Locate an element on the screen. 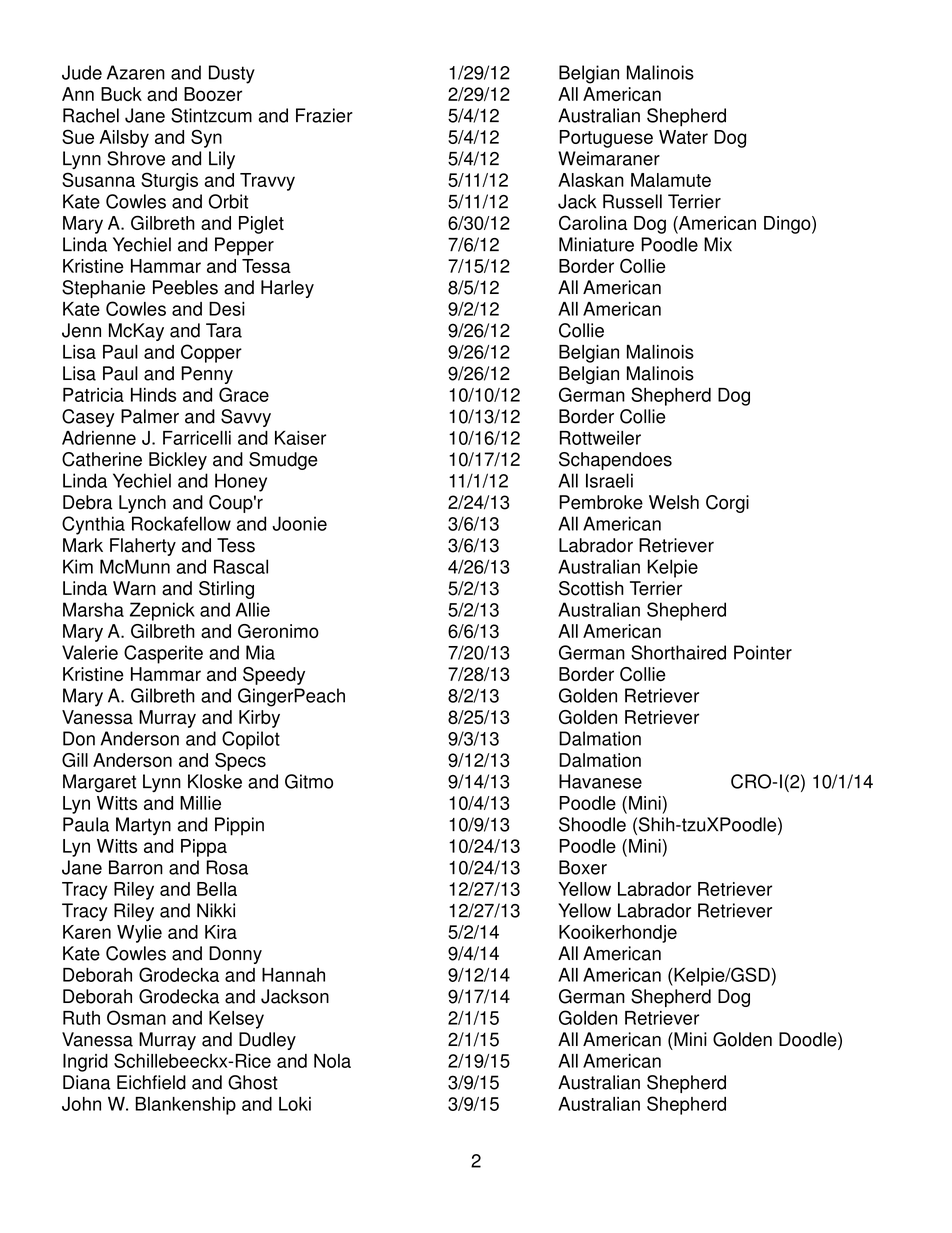  Frazier is located at coordinates (324, 115).
